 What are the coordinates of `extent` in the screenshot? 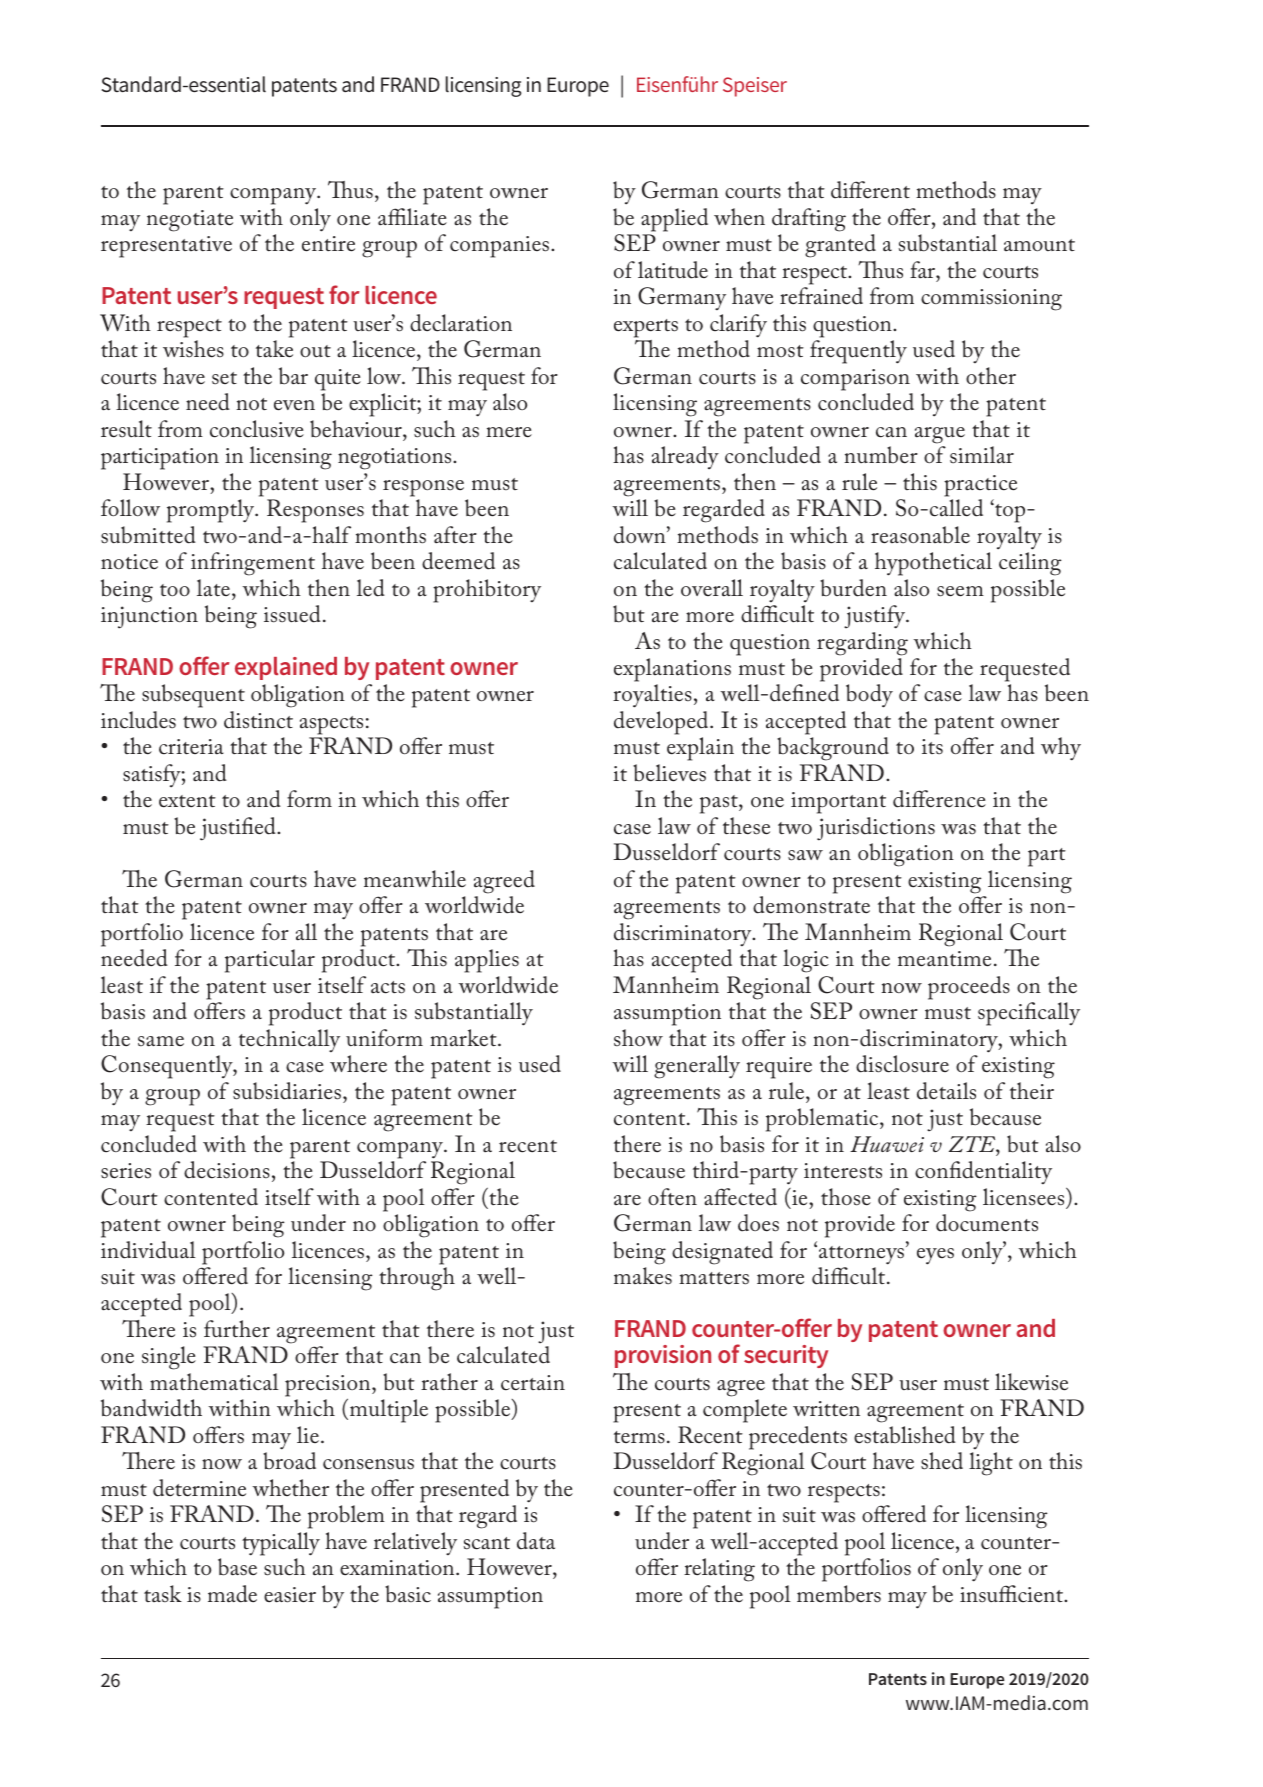 It's located at (187, 801).
